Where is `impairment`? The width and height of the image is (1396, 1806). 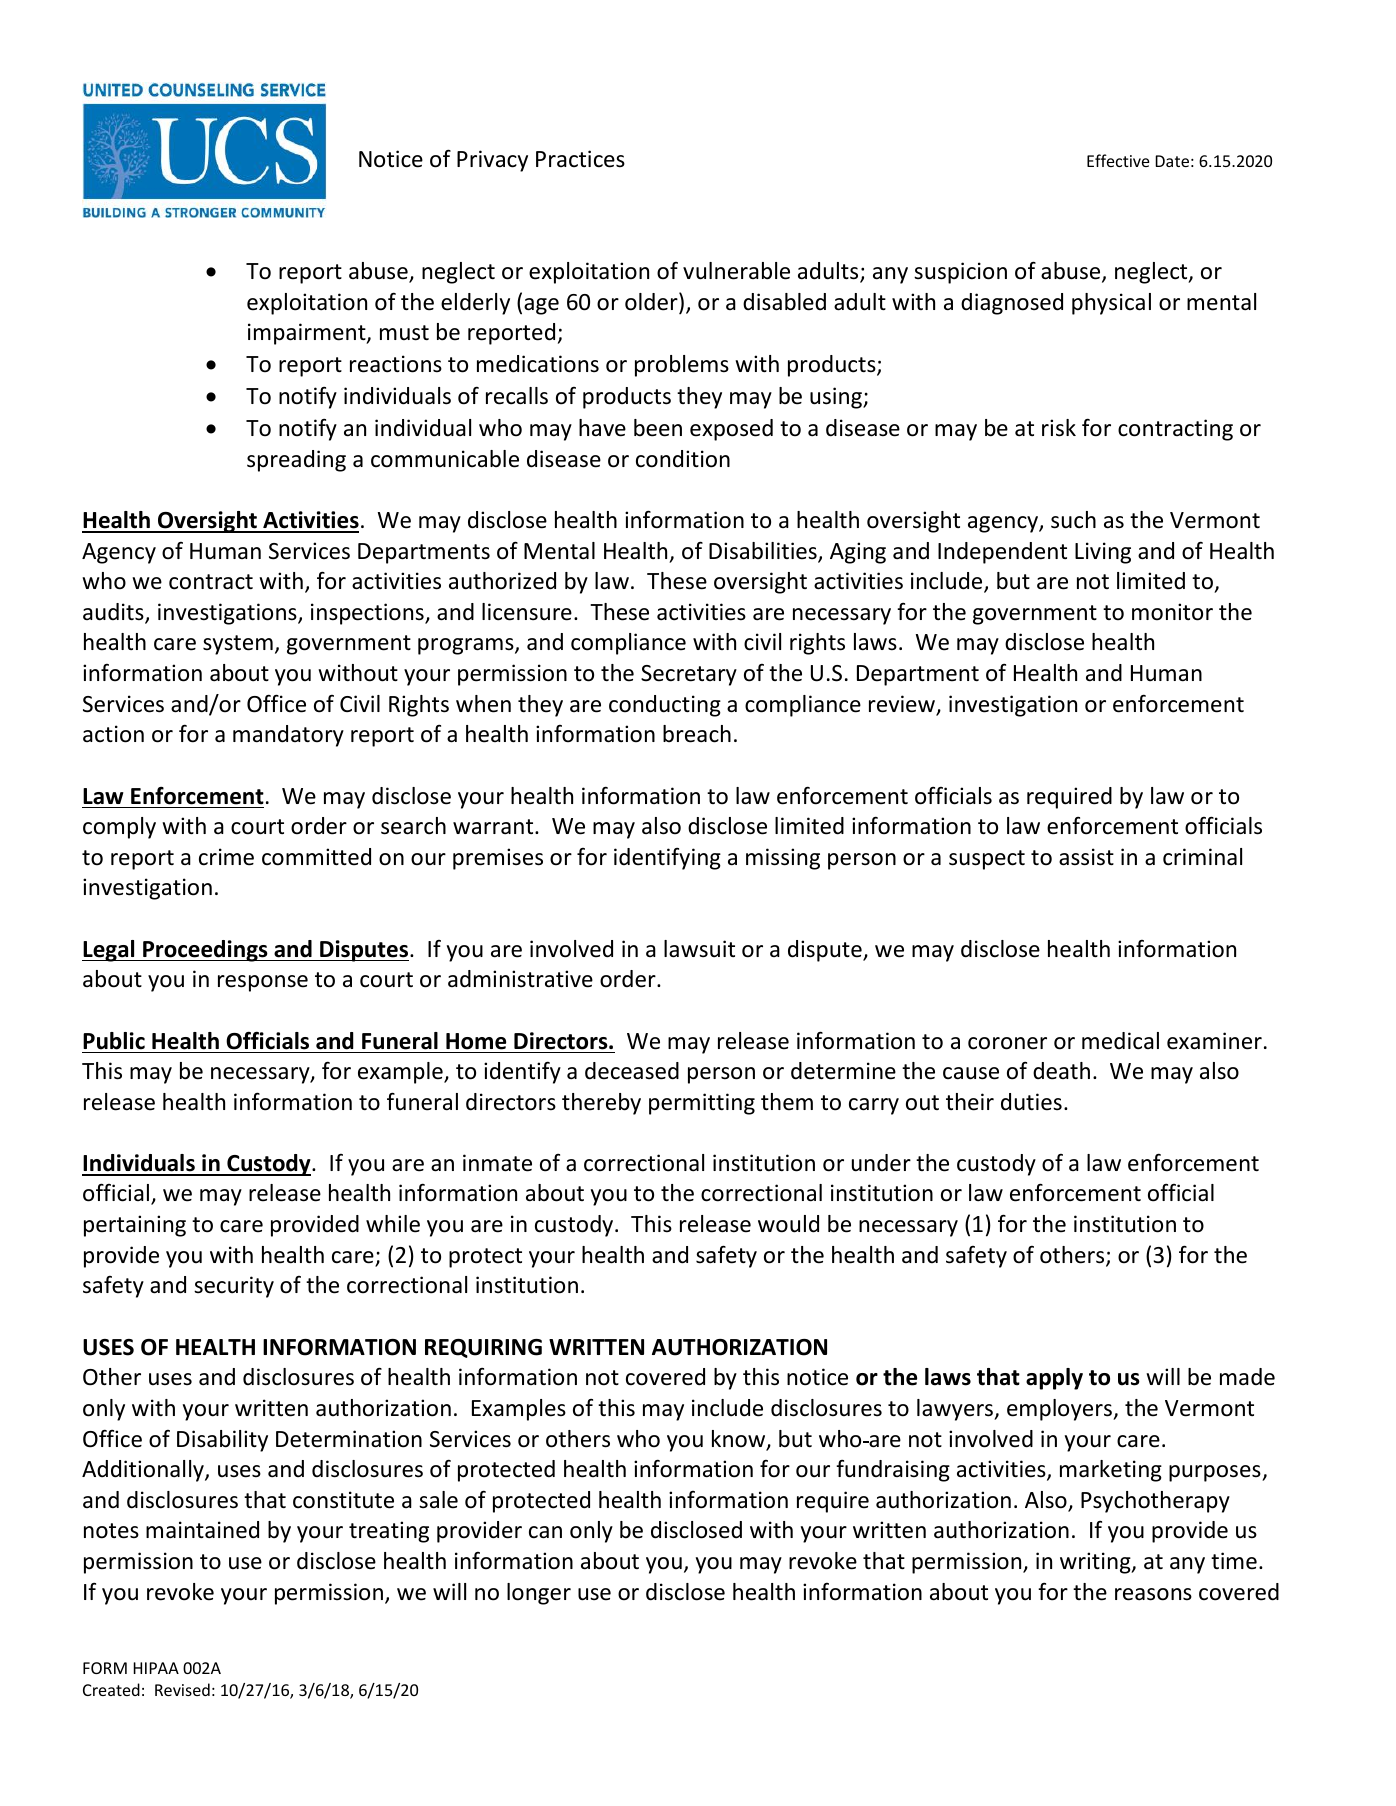 impairment is located at coordinates (308, 334).
